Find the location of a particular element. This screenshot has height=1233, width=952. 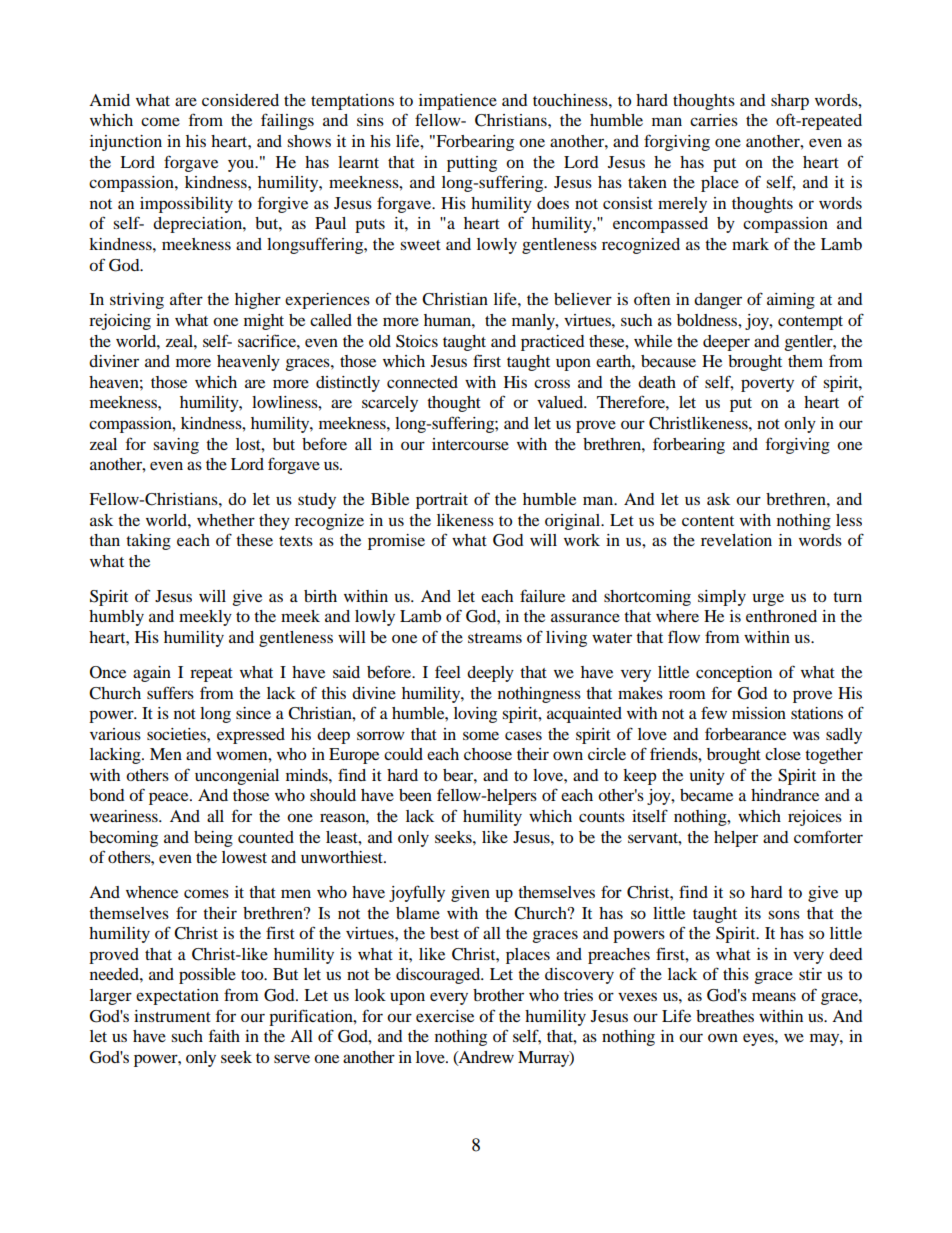

instrument is located at coordinates (172, 1016).
